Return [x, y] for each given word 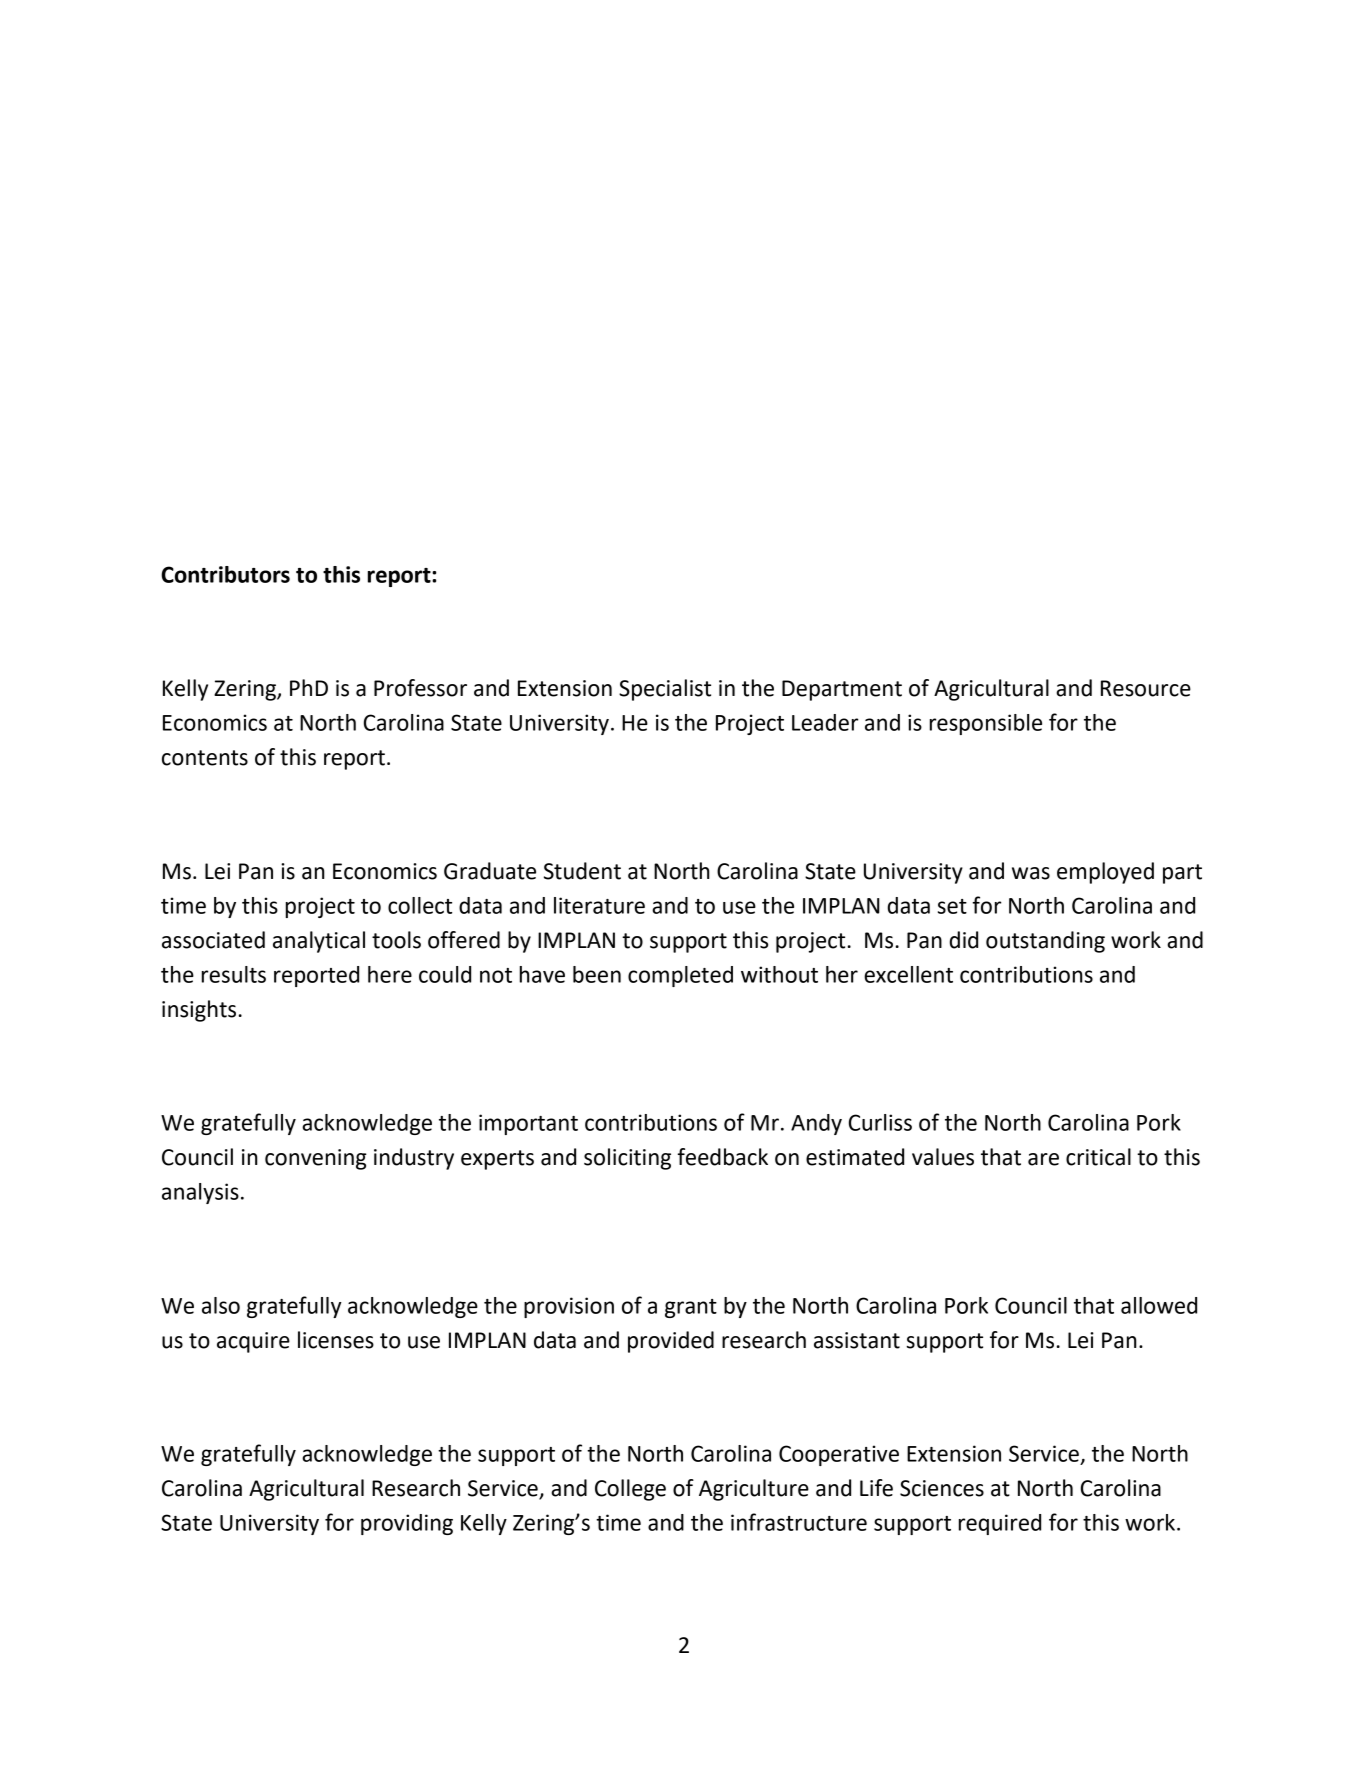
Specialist [665, 690]
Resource [1146, 688]
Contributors [225, 574]
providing [407, 1524]
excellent [908, 974]
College [630, 1490]
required [1000, 1524]
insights [199, 1011]
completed [680, 976]
